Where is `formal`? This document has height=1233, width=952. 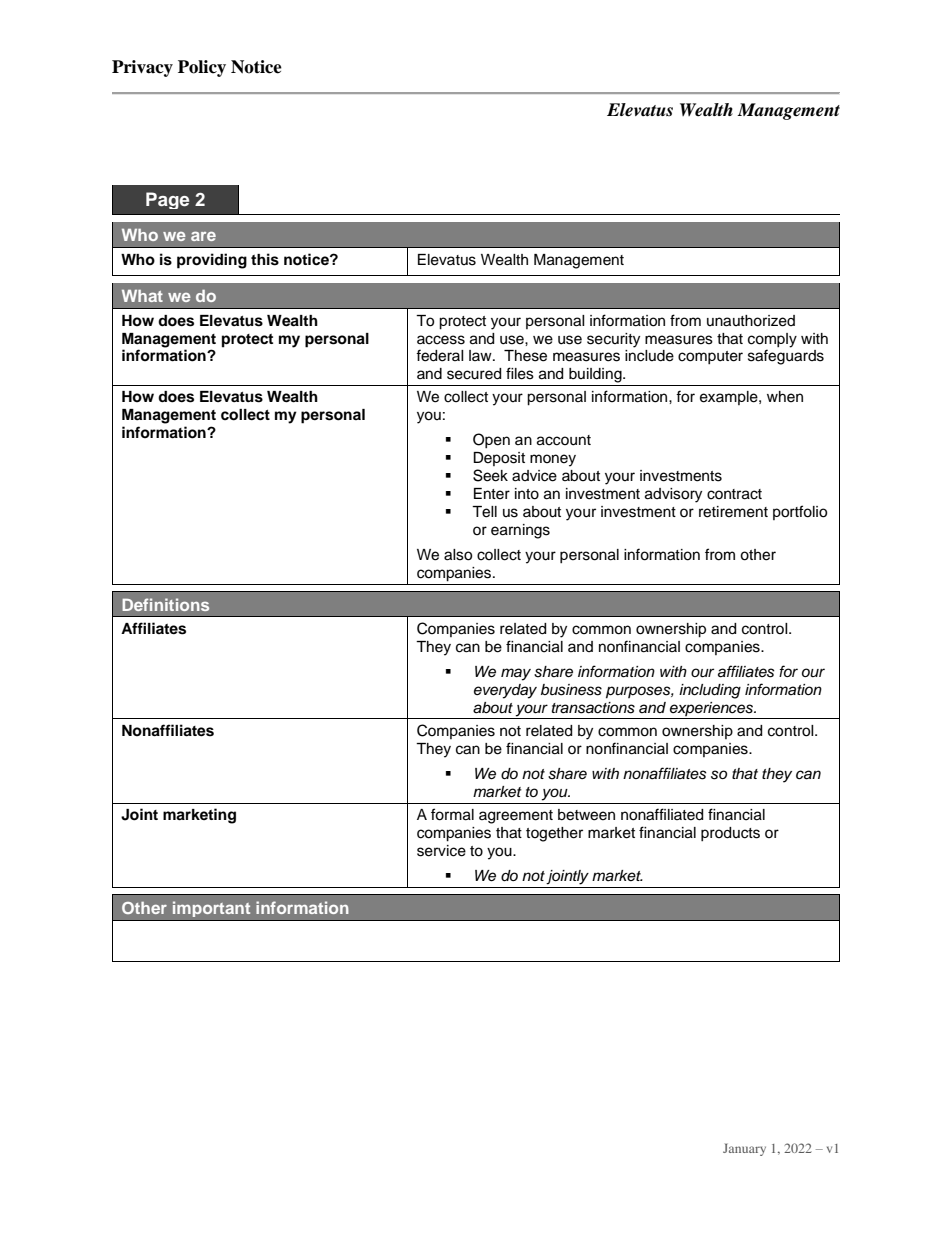 formal is located at coordinates (452, 814).
